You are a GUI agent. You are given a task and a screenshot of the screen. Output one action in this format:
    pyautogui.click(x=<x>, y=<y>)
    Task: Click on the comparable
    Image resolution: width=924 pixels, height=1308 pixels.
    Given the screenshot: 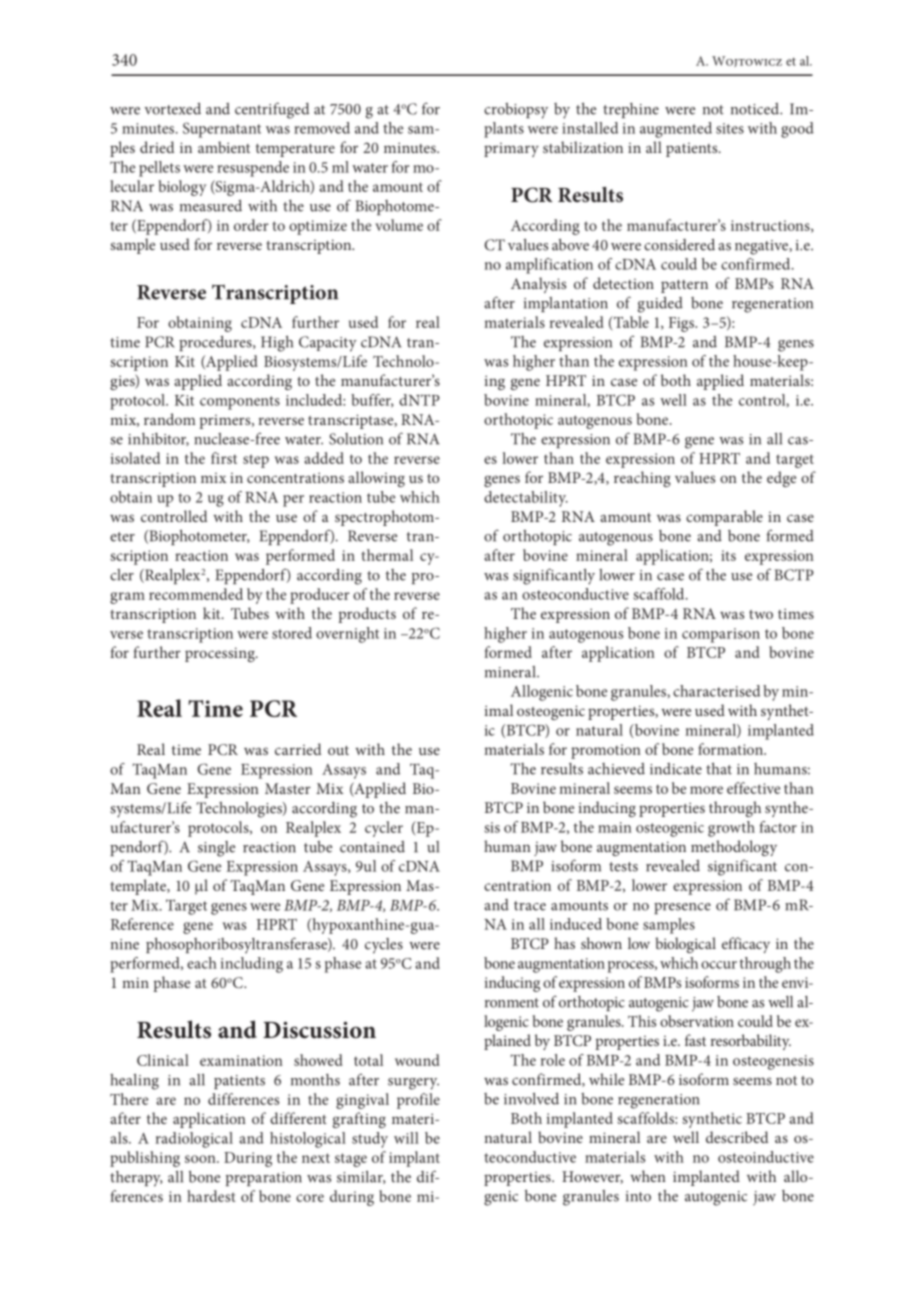 What is the action you would take?
    pyautogui.click(x=724, y=518)
